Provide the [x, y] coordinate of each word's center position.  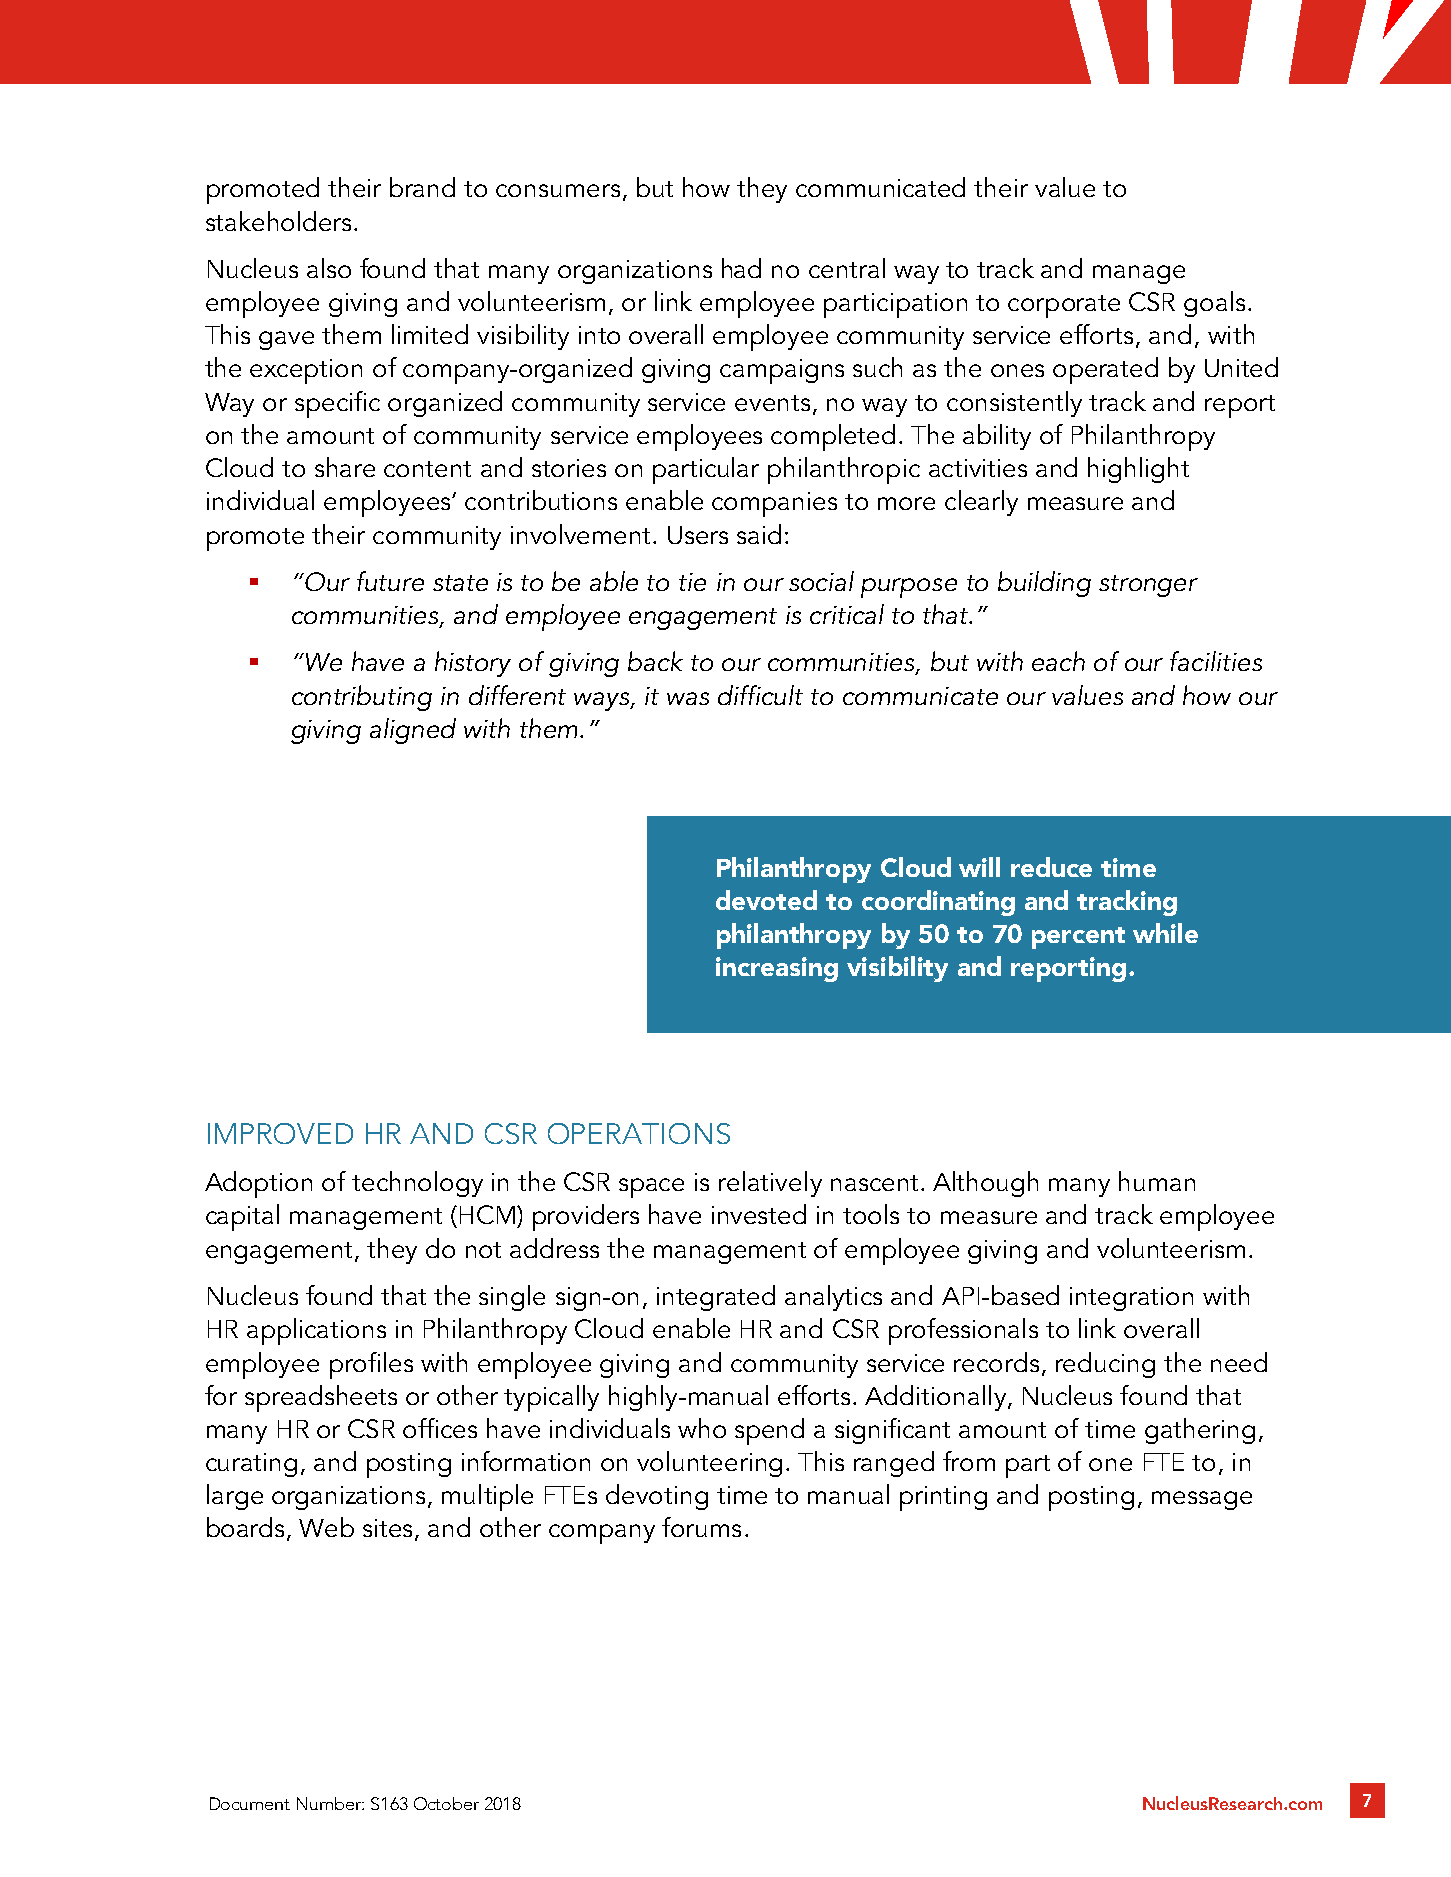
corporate [1064, 306]
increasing [777, 969]
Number [330, 1803]
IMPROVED [280, 1133]
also [329, 268]
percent [1078, 938]
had [741, 268]
